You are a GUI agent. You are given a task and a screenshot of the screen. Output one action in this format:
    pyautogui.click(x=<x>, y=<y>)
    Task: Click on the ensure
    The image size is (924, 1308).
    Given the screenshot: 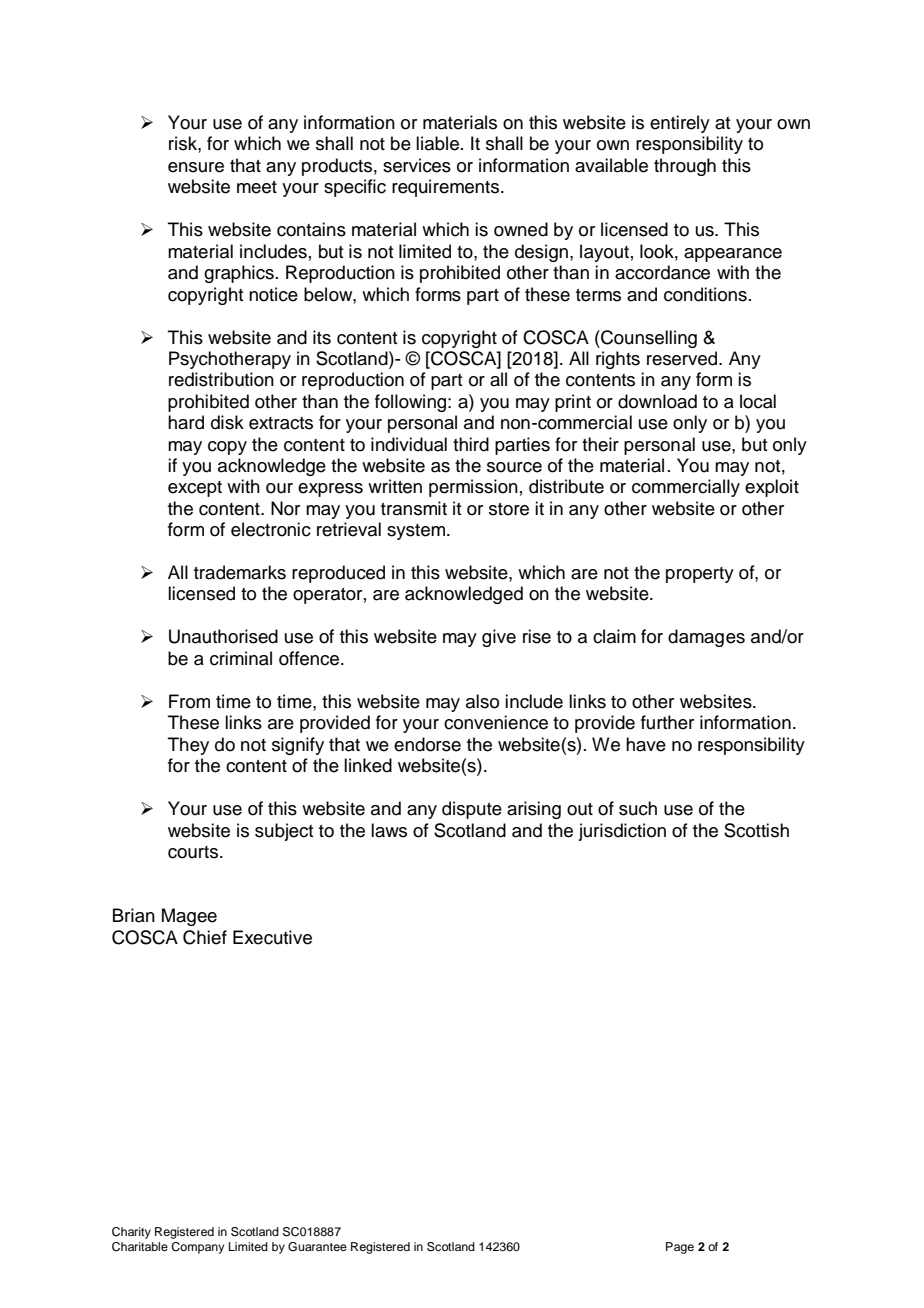 What is the action you would take?
    pyautogui.click(x=196, y=167)
